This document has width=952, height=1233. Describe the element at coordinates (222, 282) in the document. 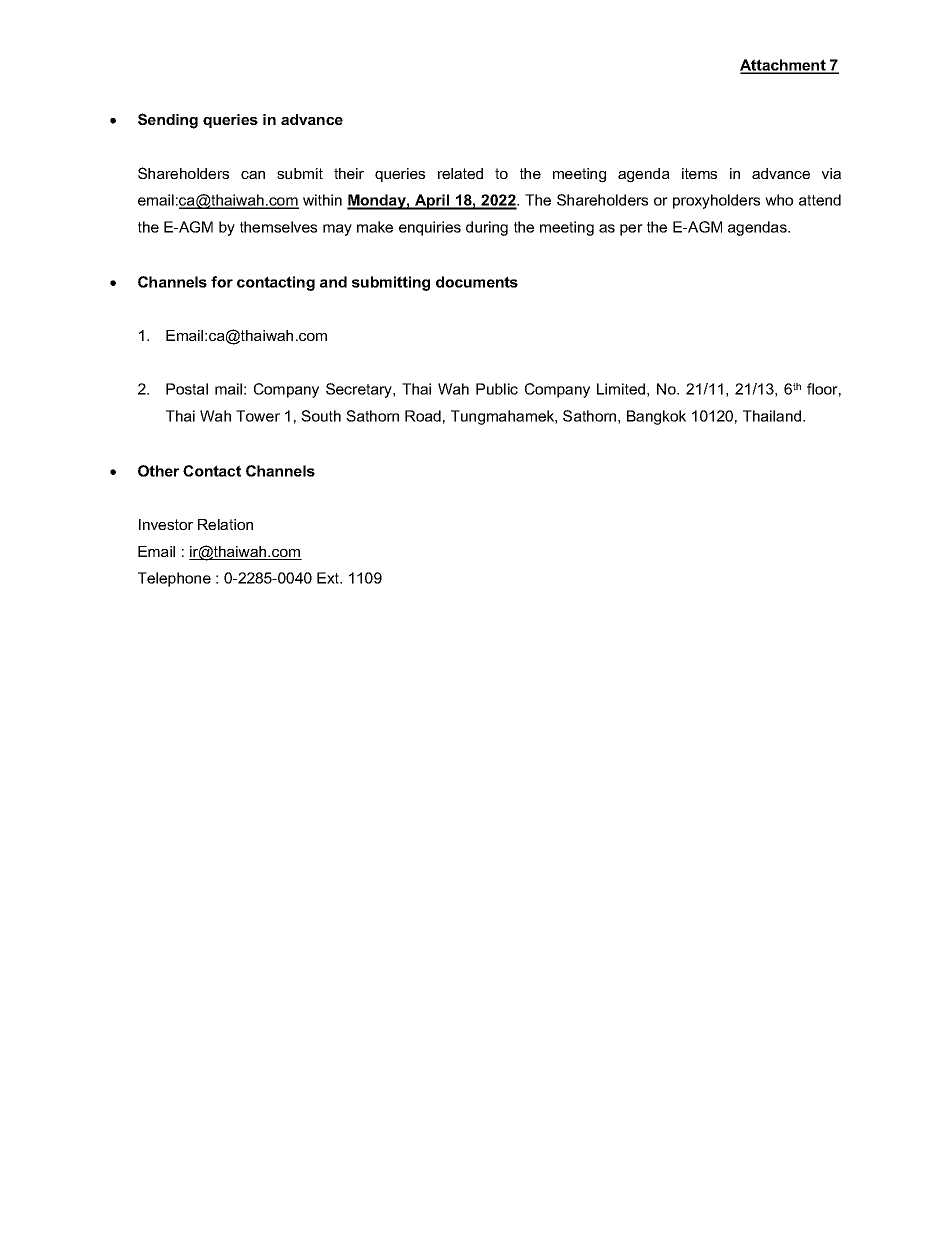

I see `for` at that location.
